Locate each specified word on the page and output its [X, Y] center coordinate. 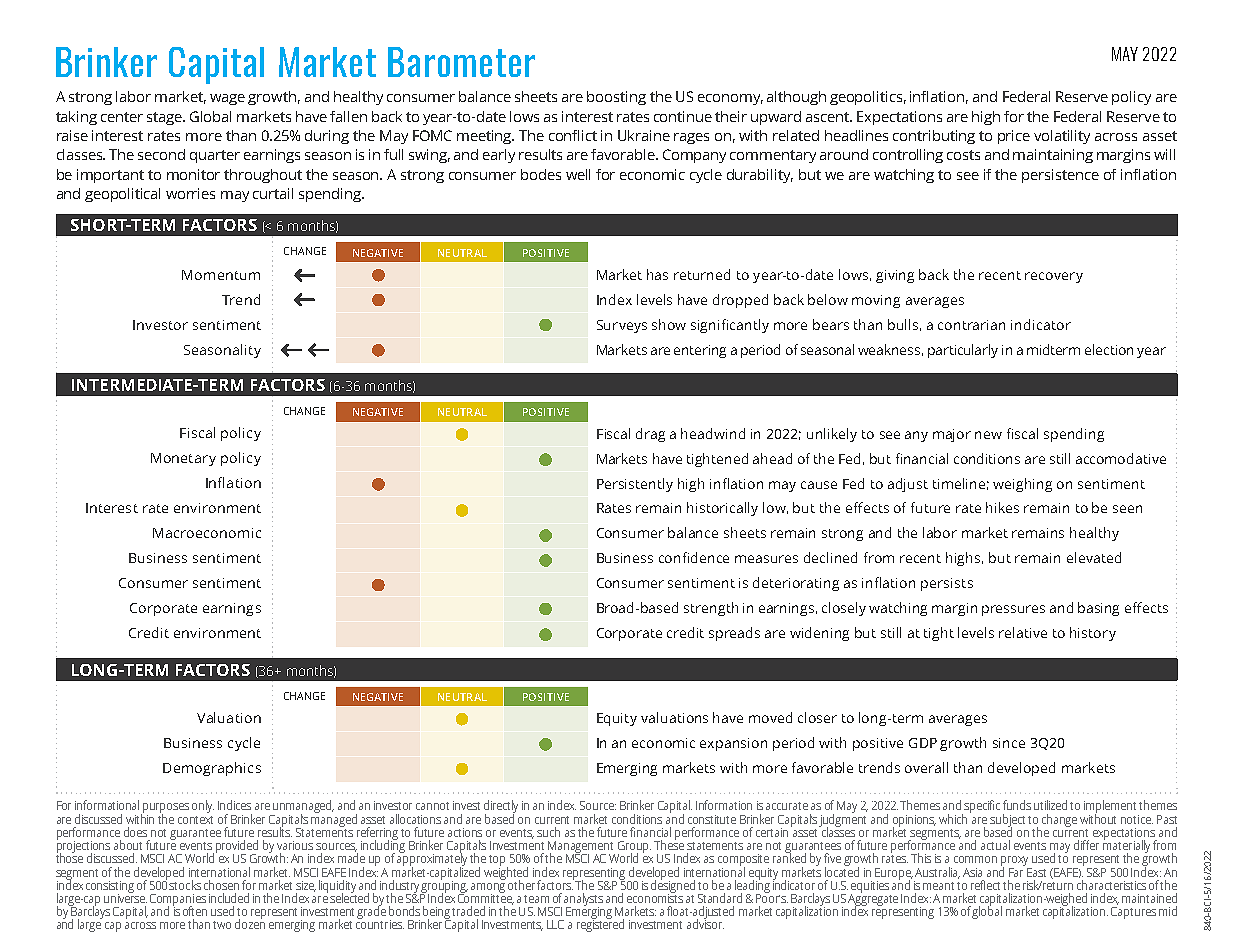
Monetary [183, 459]
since [1009, 743]
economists [655, 897]
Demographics [212, 769]
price [1014, 137]
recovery [1054, 277]
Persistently [635, 485]
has [657, 274]
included [229, 898]
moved [770, 717]
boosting [616, 98]
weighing [1022, 485]
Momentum [221, 275]
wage [227, 99]
